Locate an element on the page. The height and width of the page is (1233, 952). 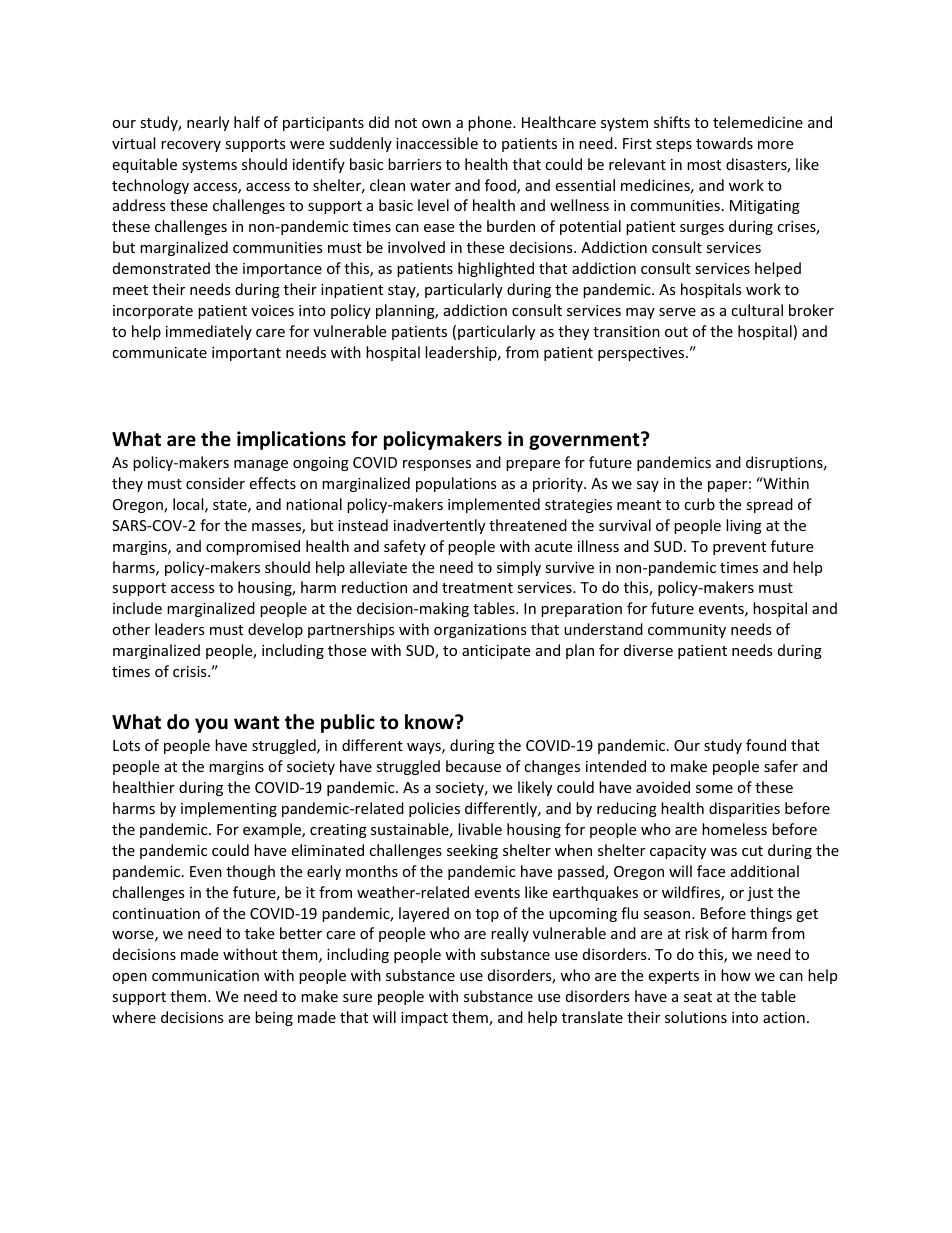
treatment is located at coordinates (477, 588).
